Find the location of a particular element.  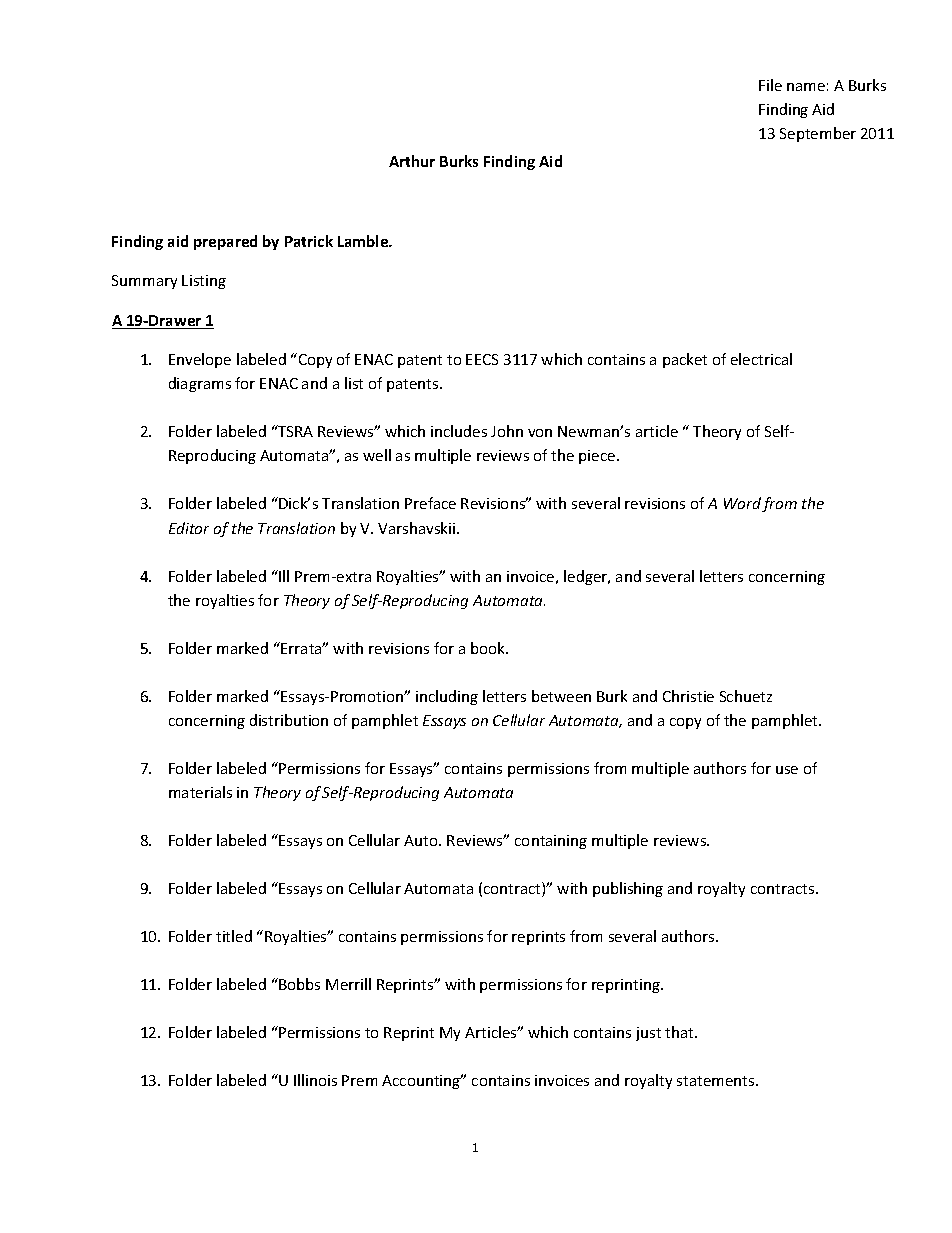

Illinois is located at coordinates (315, 1080).
